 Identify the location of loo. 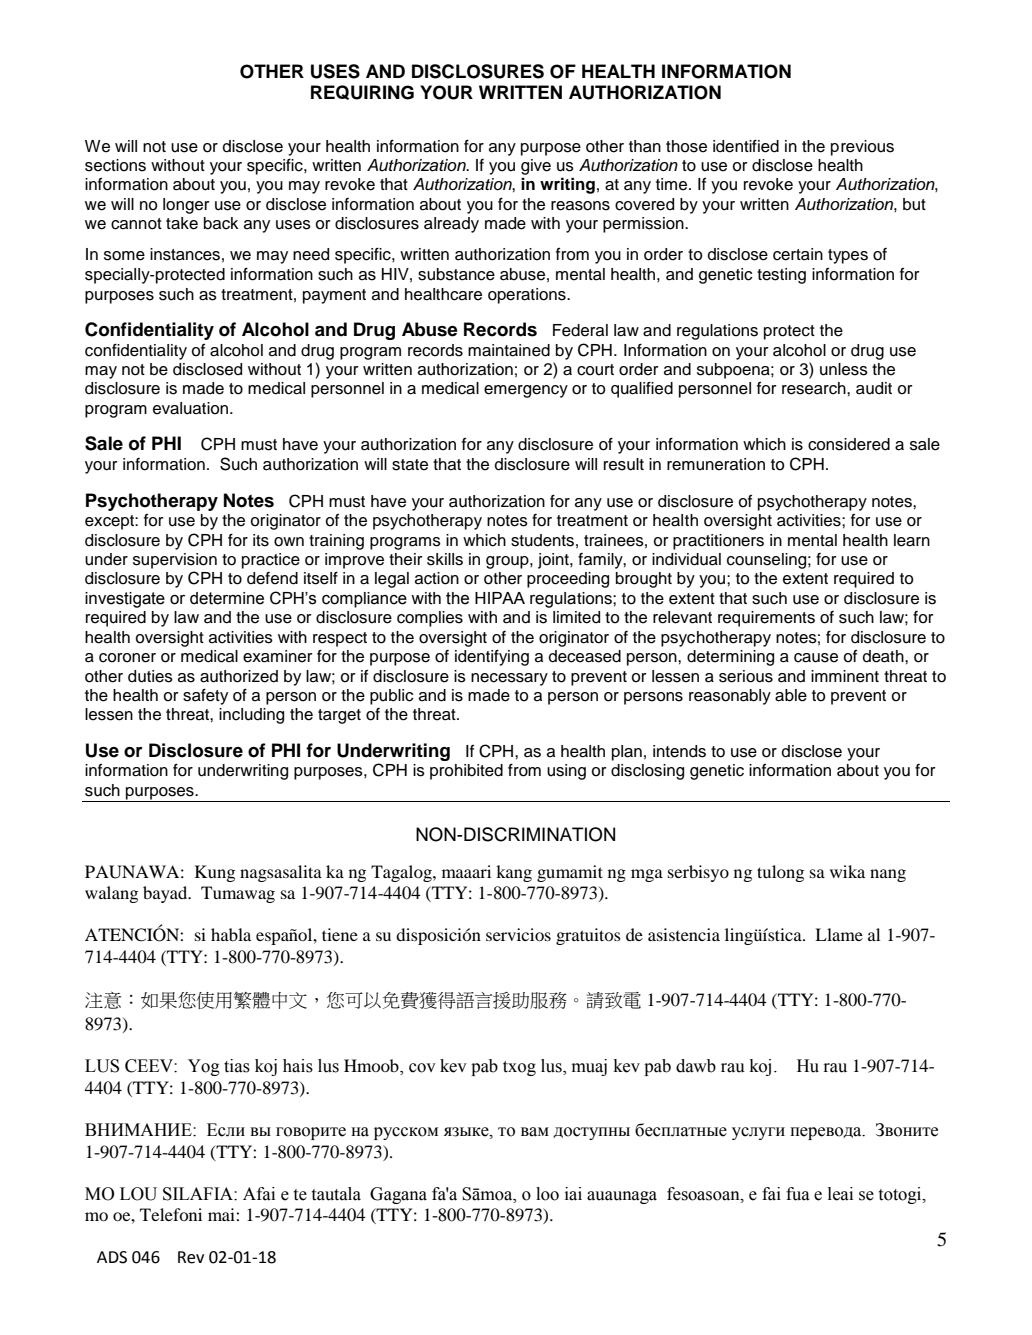
(547, 1194).
